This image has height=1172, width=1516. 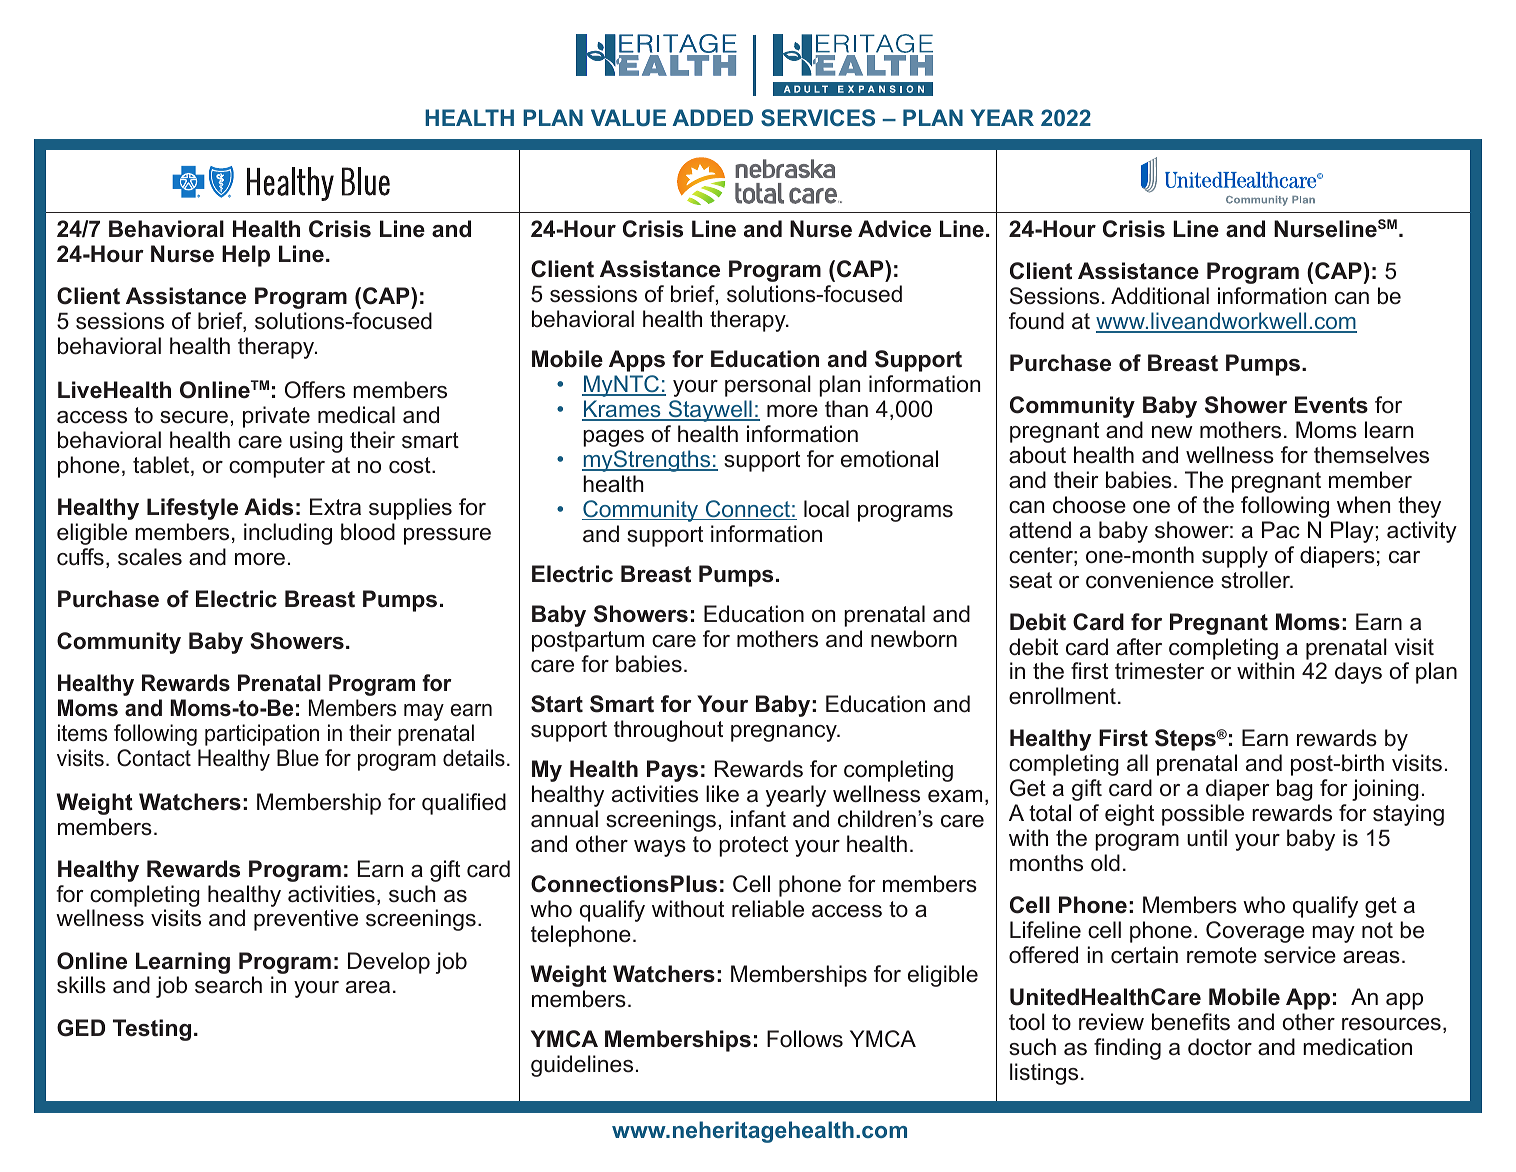 What do you see at coordinates (712, 117) in the image?
I see `ADDED` at bounding box center [712, 117].
